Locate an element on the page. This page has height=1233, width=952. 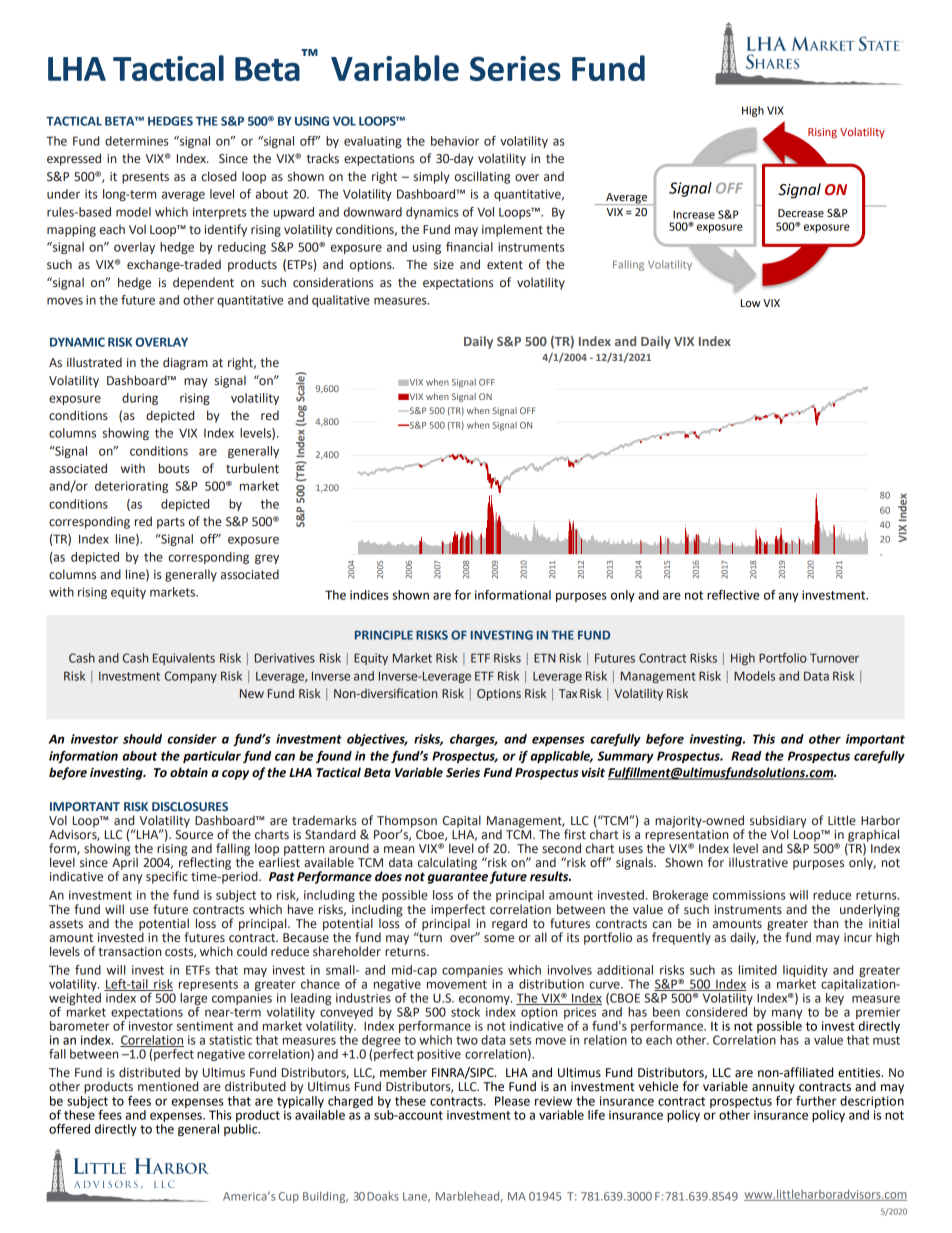
closed is located at coordinates (218, 176).
